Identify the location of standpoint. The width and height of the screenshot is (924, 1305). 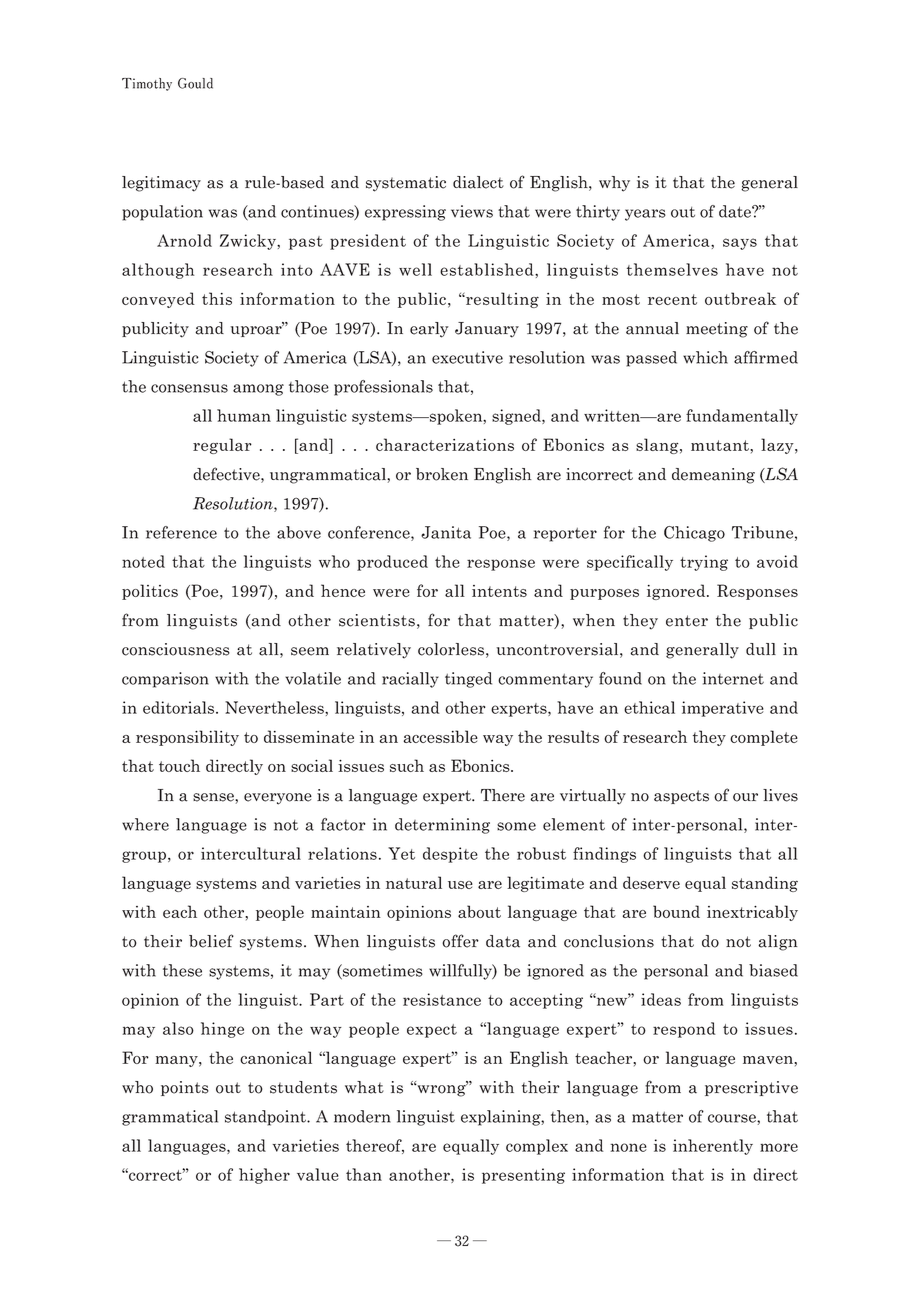
(267, 1118).
